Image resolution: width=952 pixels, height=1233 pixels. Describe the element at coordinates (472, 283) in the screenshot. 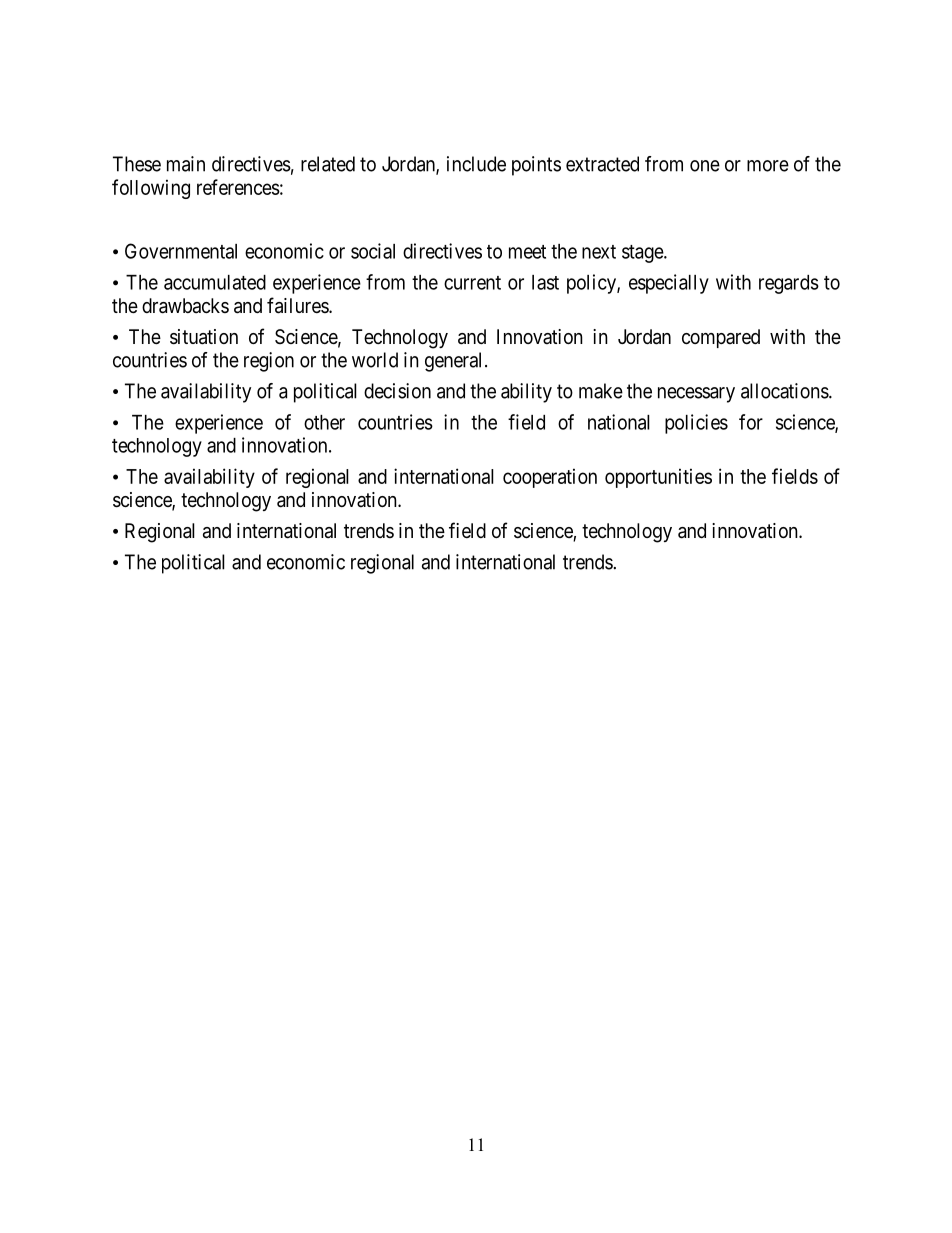

I see `current` at that location.
